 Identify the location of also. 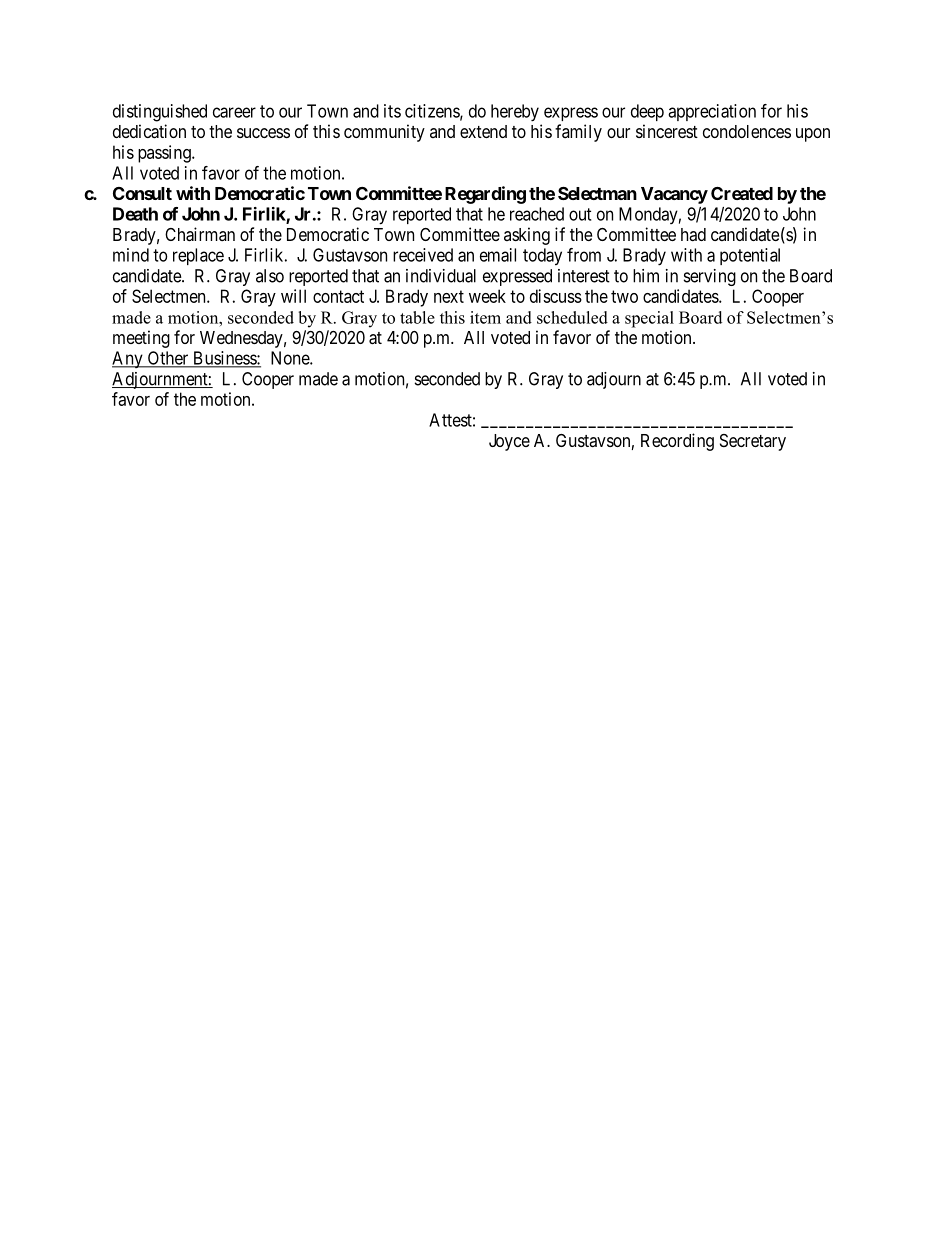
(270, 276).
